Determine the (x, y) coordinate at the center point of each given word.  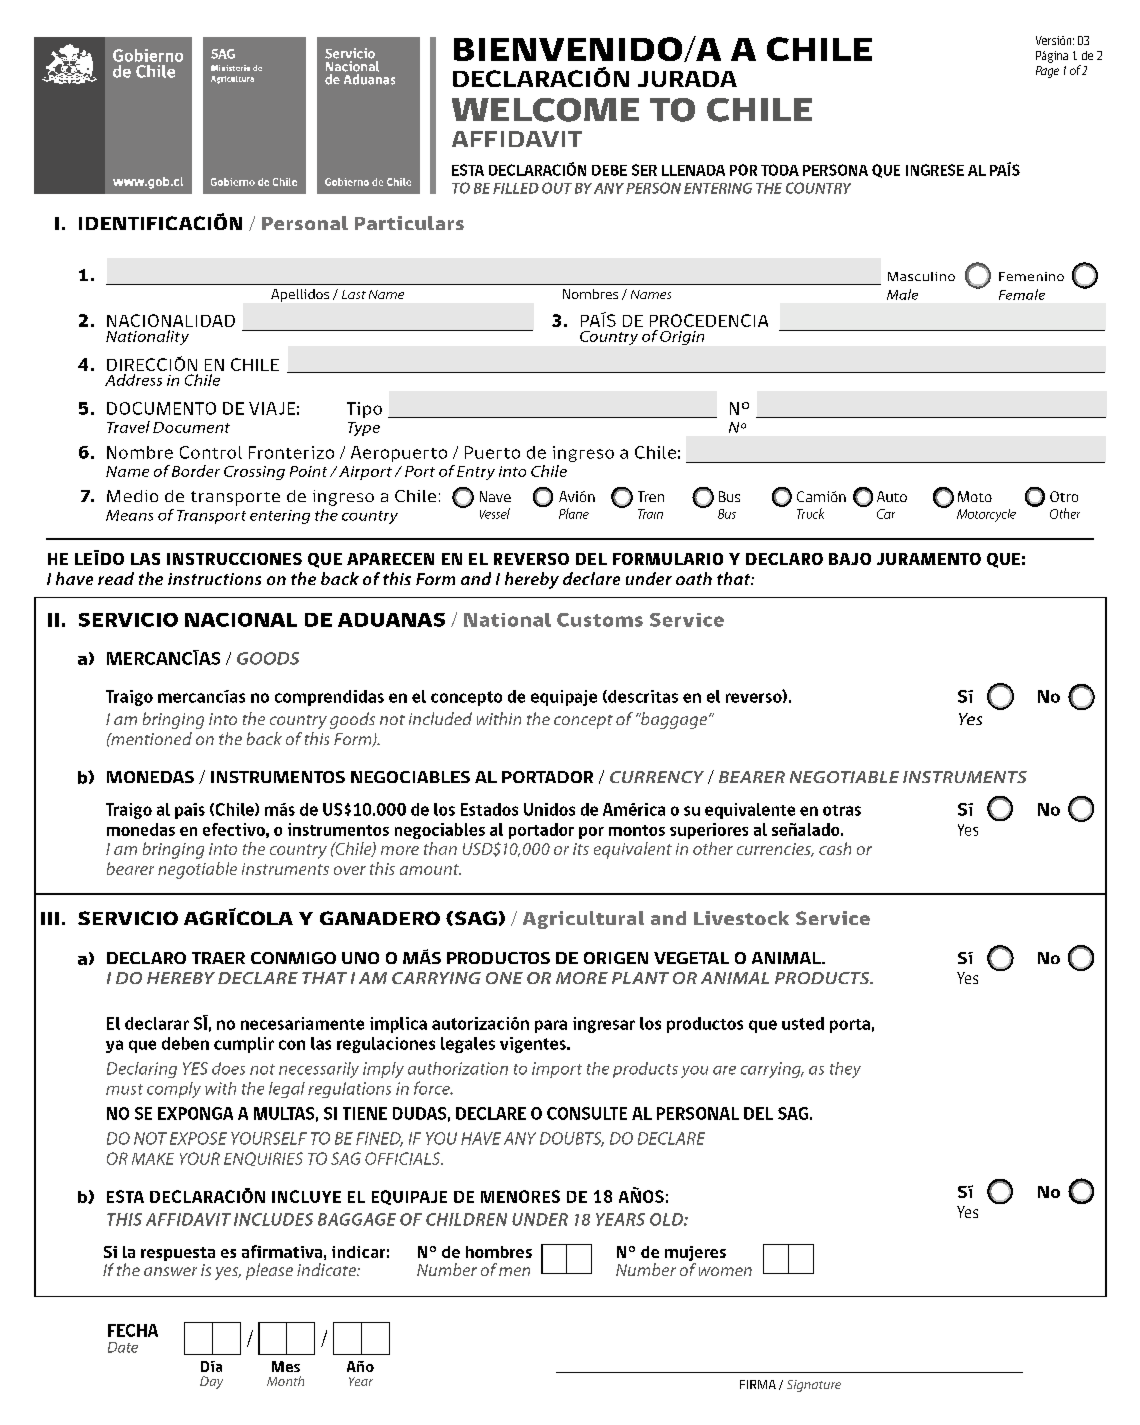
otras (842, 810)
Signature (814, 1386)
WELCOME (545, 110)
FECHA (133, 1330)
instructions (214, 579)
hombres (499, 1252)
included (440, 718)
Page (1047, 72)
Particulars (409, 223)
